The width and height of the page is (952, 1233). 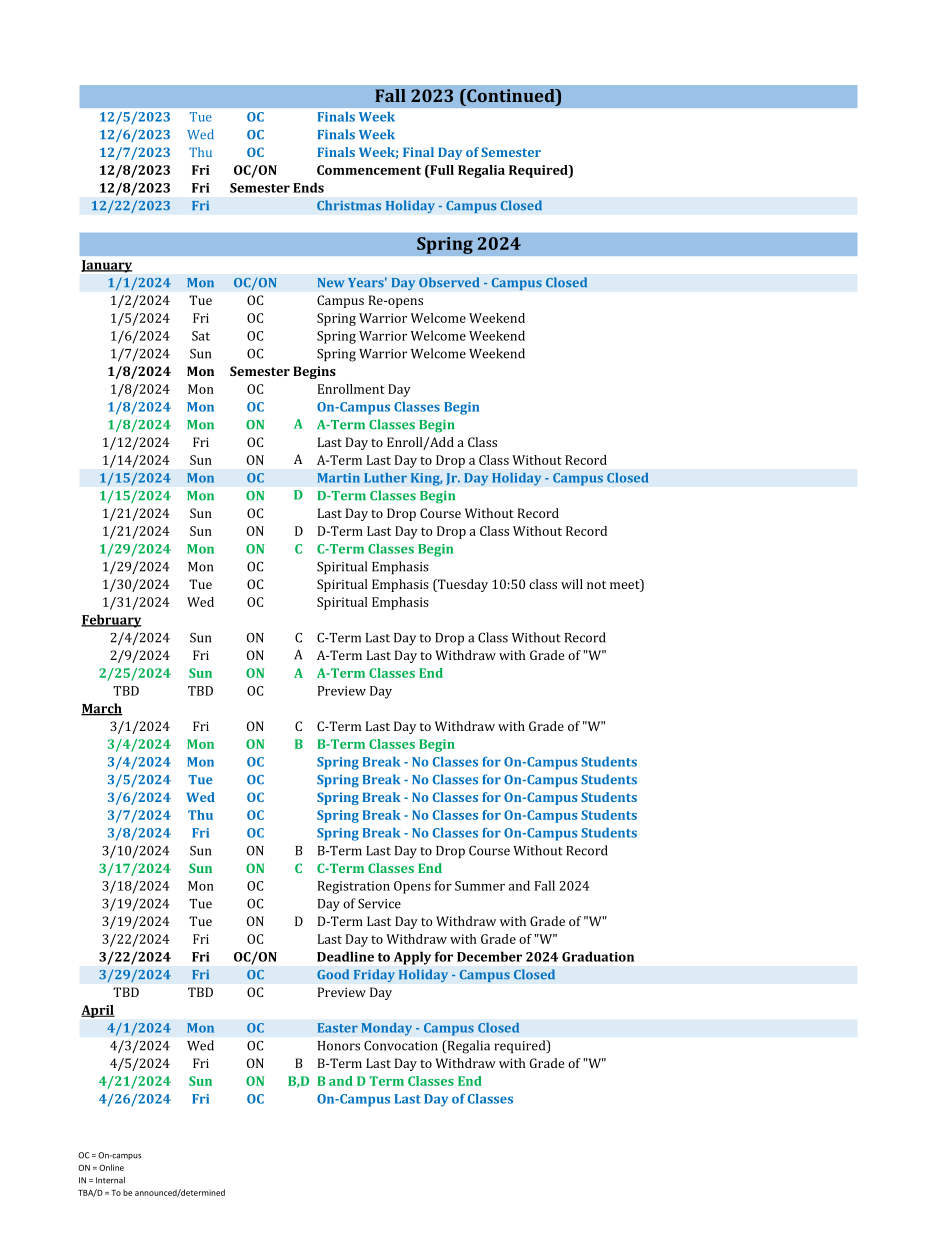 I want to click on not, so click(x=596, y=584).
